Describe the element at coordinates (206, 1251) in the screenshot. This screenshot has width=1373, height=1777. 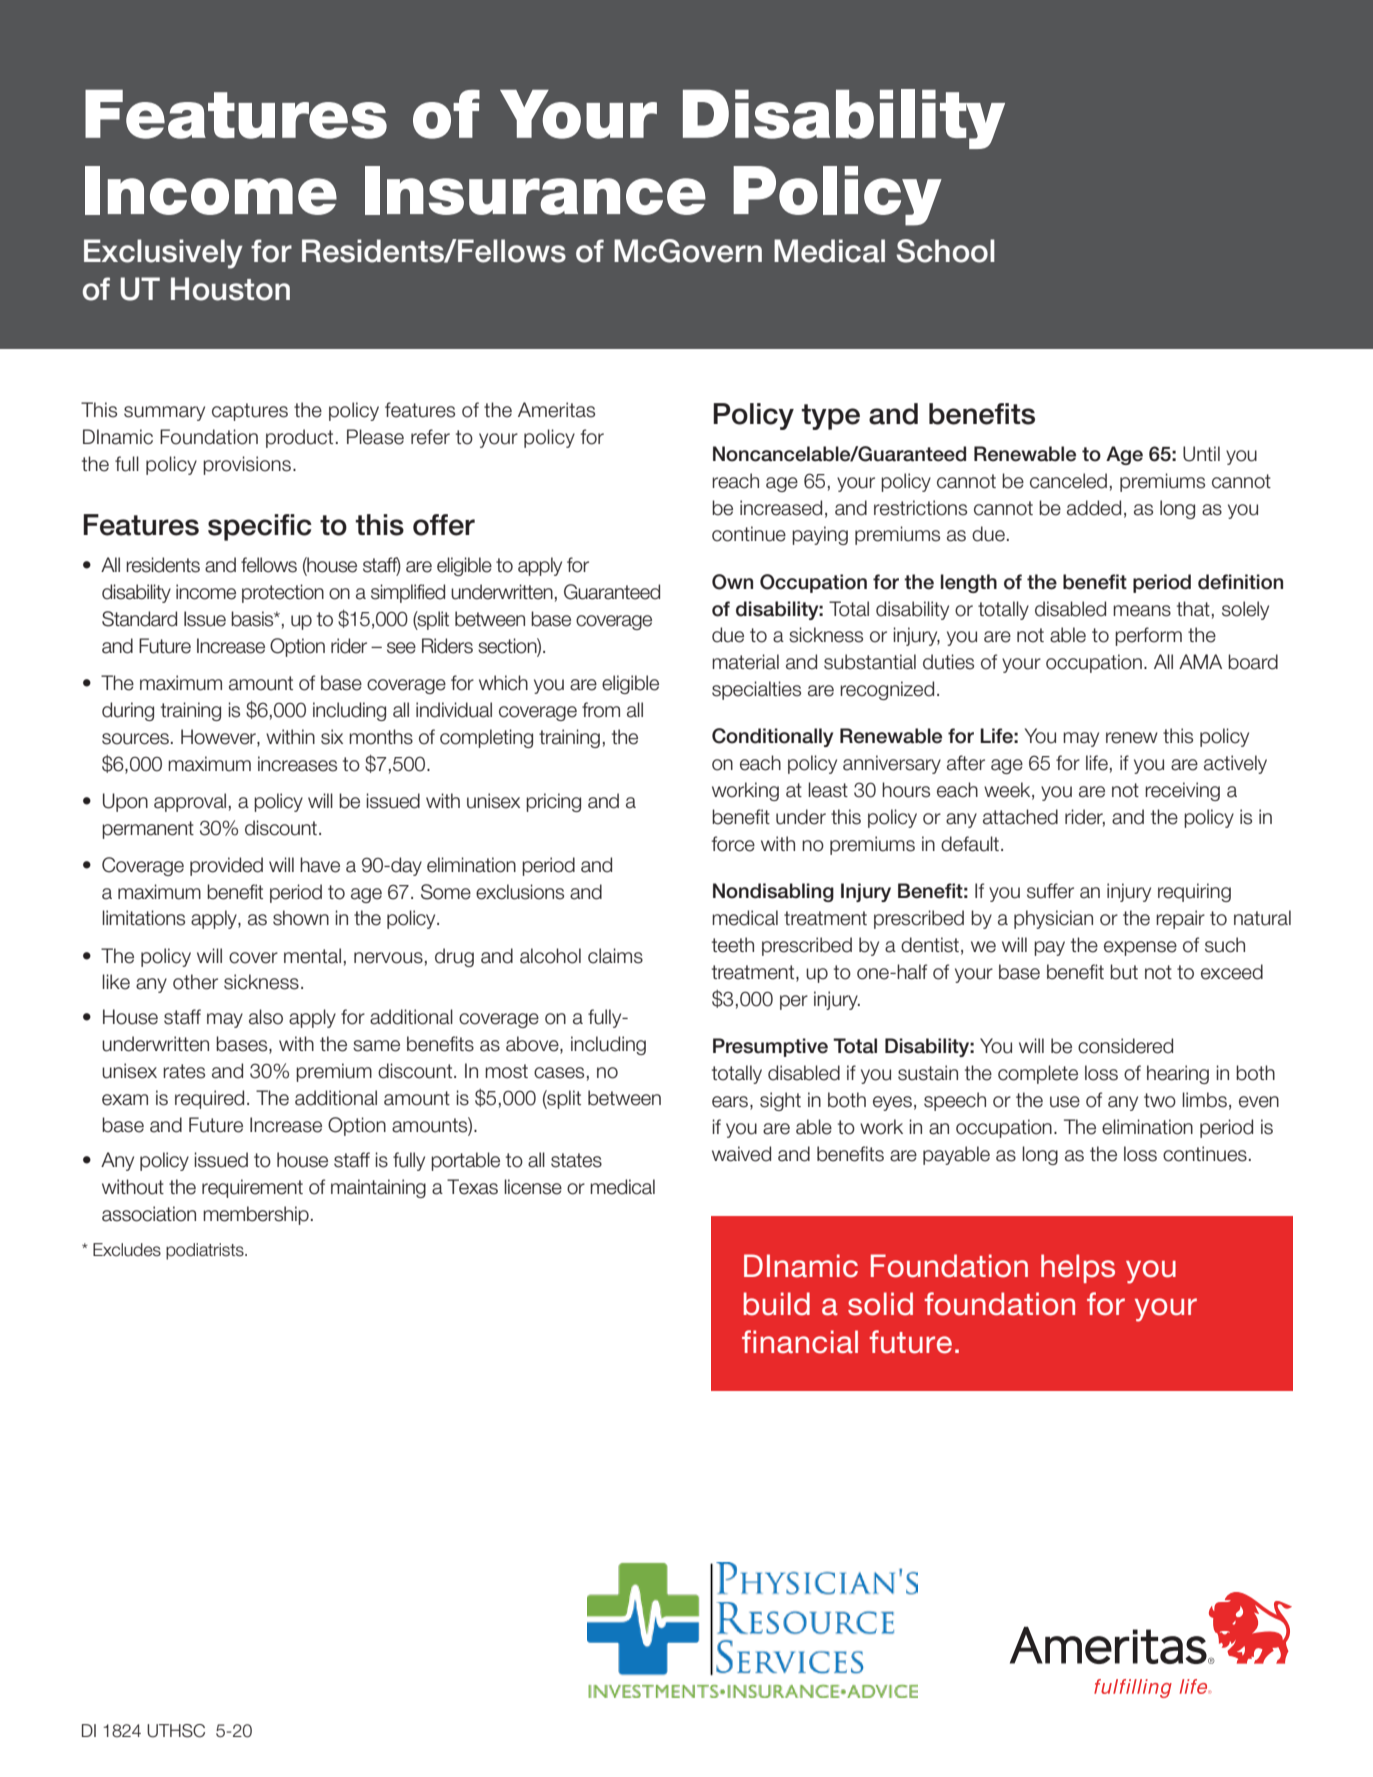
I see `podiatrists` at that location.
